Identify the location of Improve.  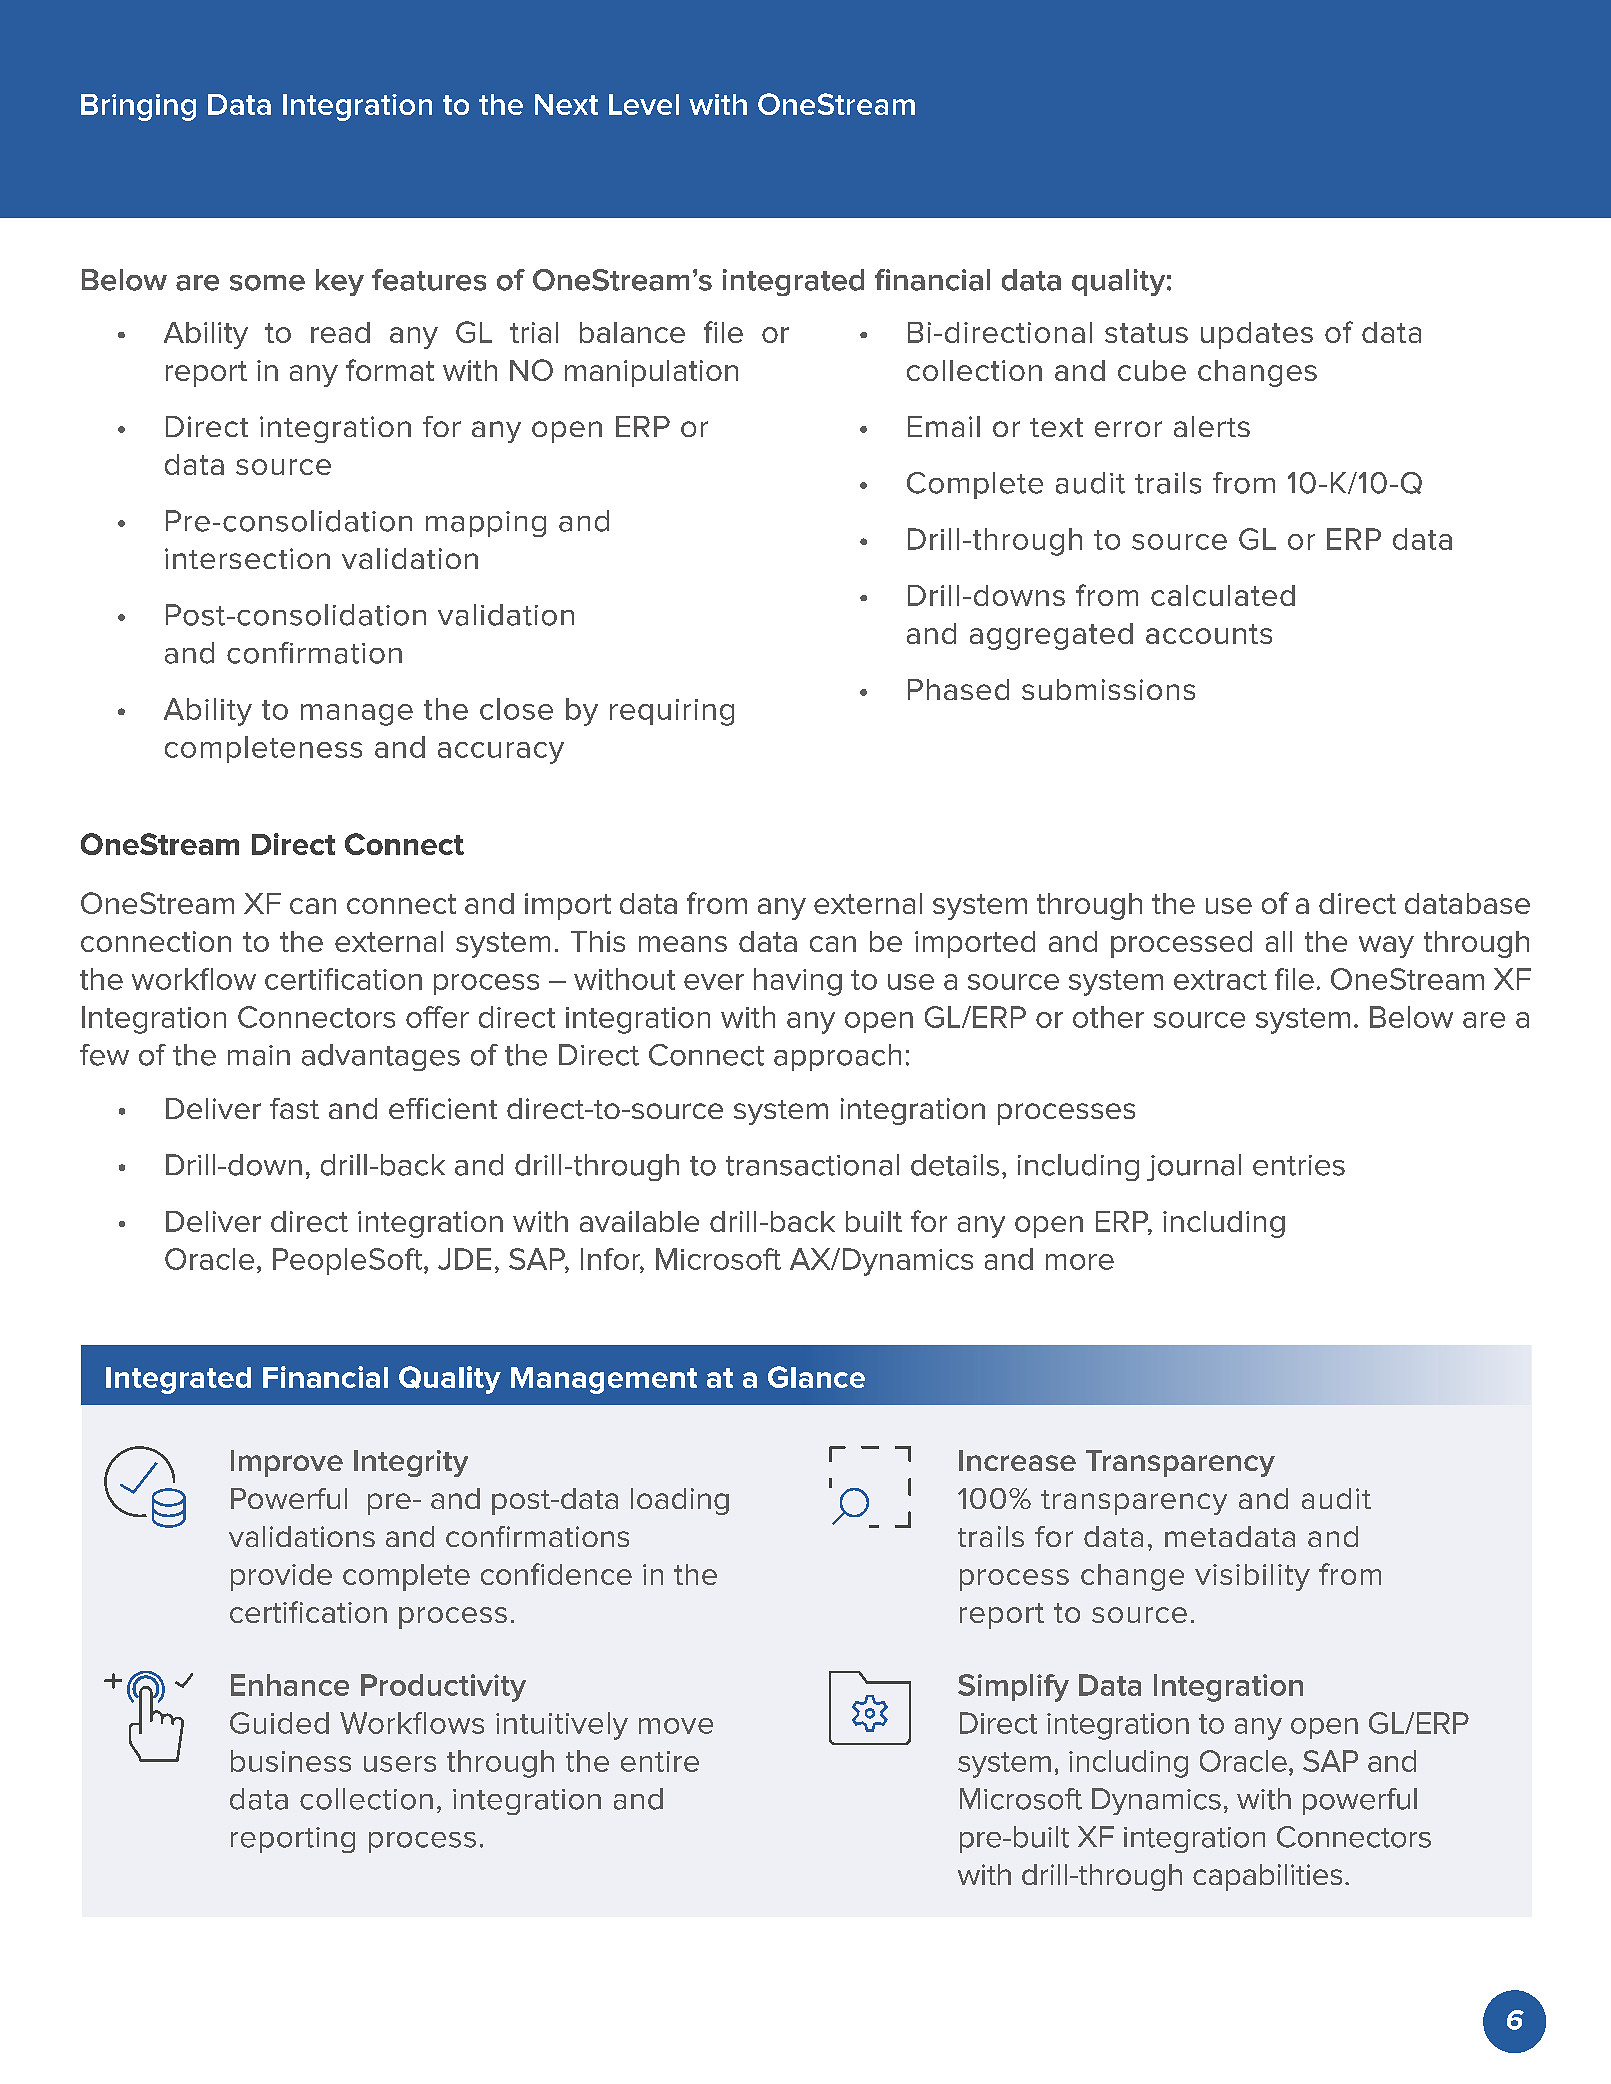
(287, 1463).
